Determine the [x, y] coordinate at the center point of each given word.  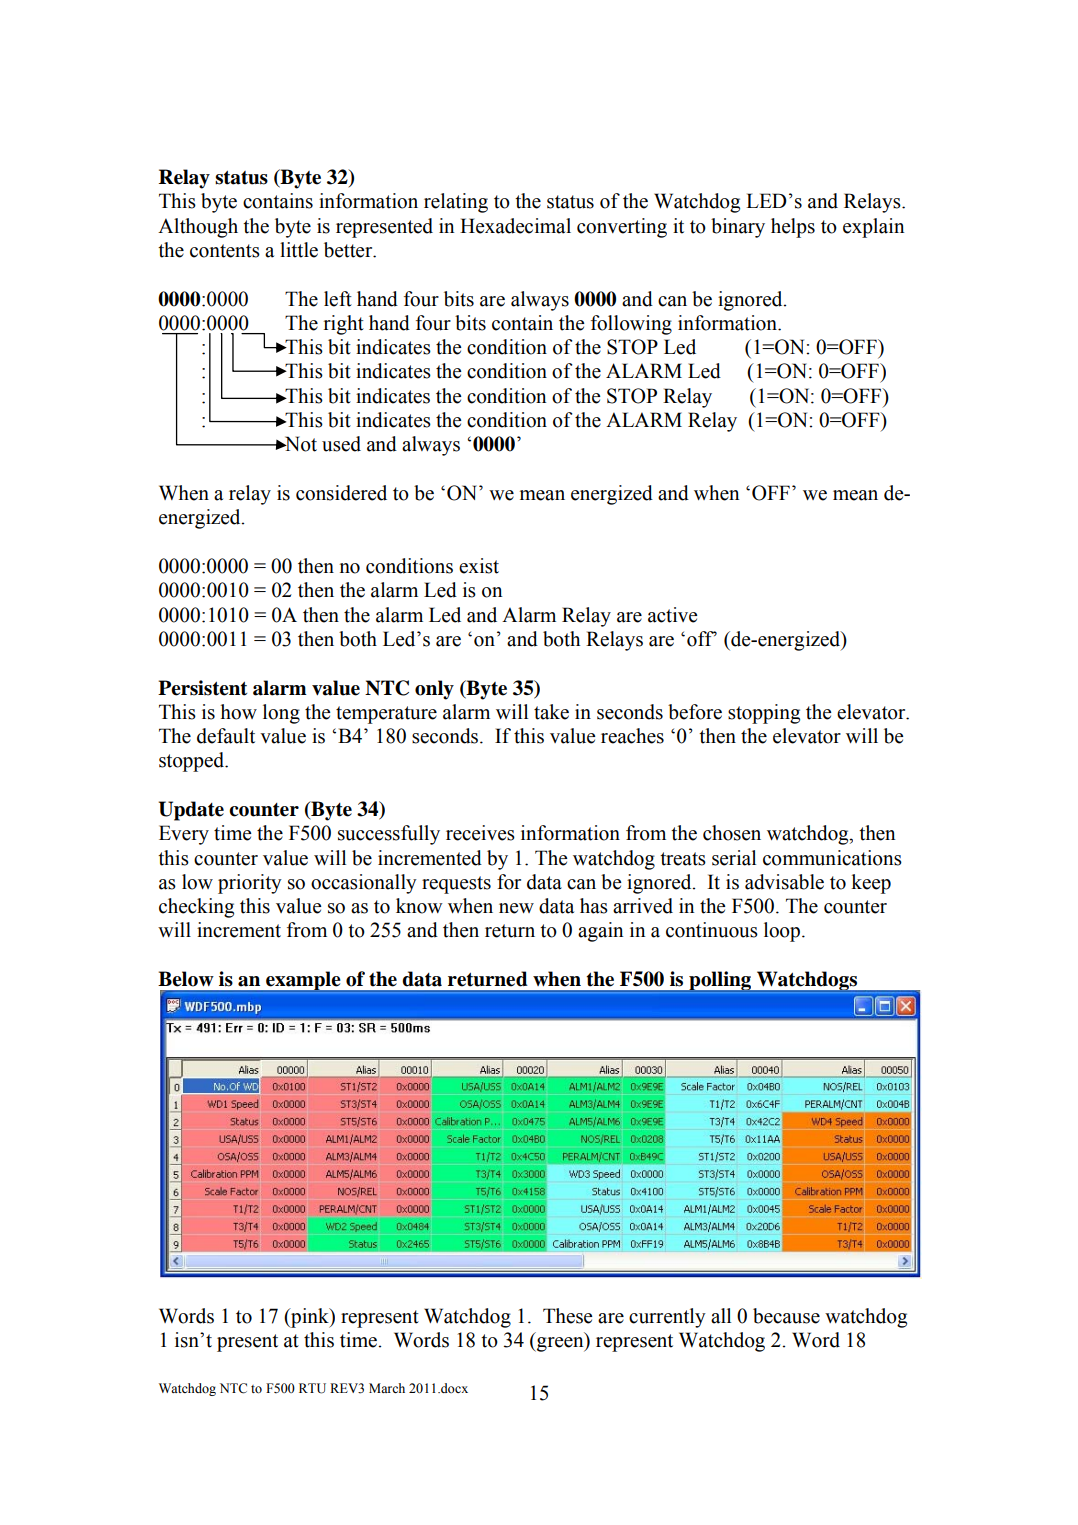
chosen [732, 833]
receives [480, 833]
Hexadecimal [515, 226]
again [600, 932]
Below [186, 979]
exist [479, 566]
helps [793, 228]
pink [310, 1318]
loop [783, 932]
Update [191, 811]
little [299, 250]
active [672, 615]
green [560, 1344]
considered [341, 493]
